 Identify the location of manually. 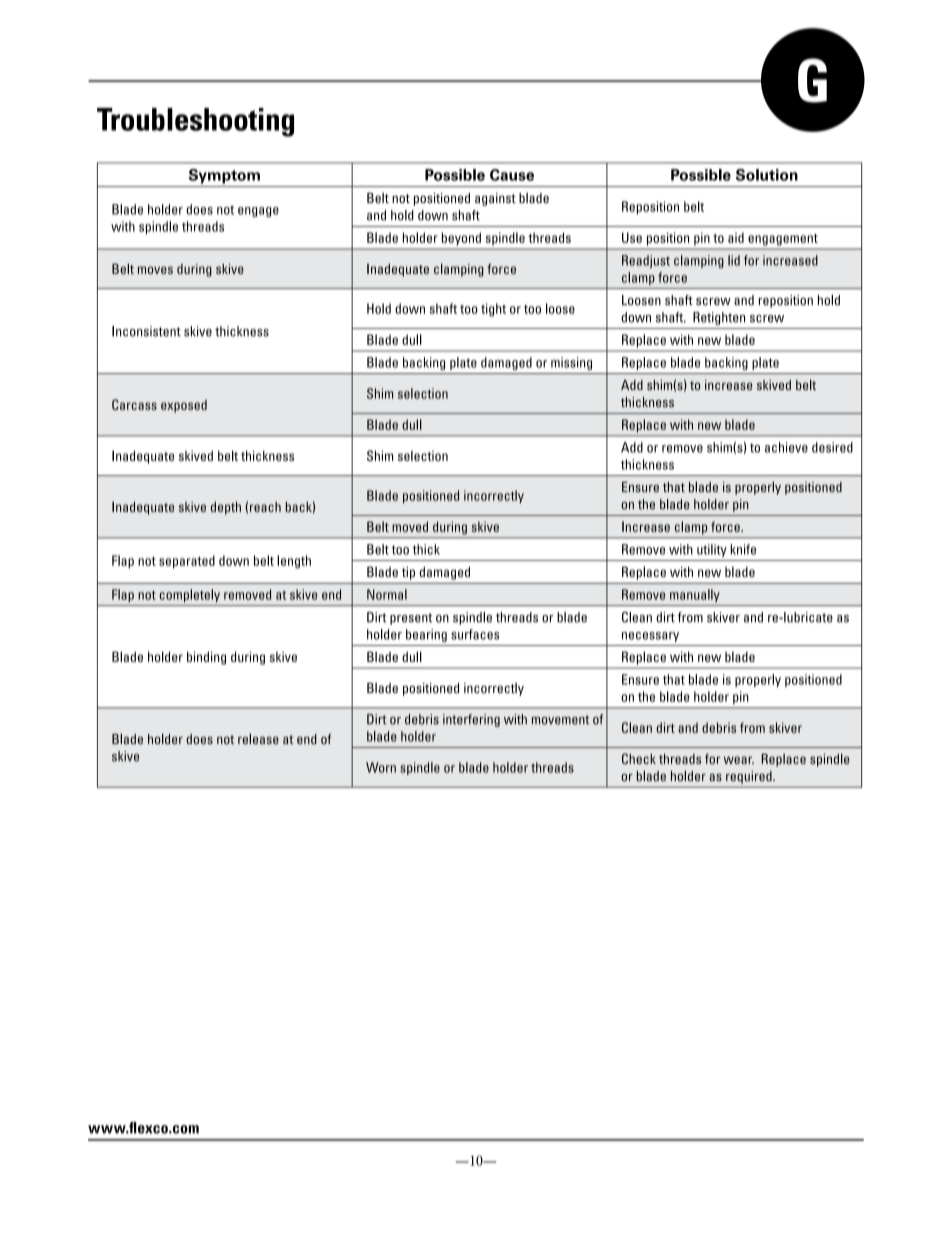
(695, 595).
